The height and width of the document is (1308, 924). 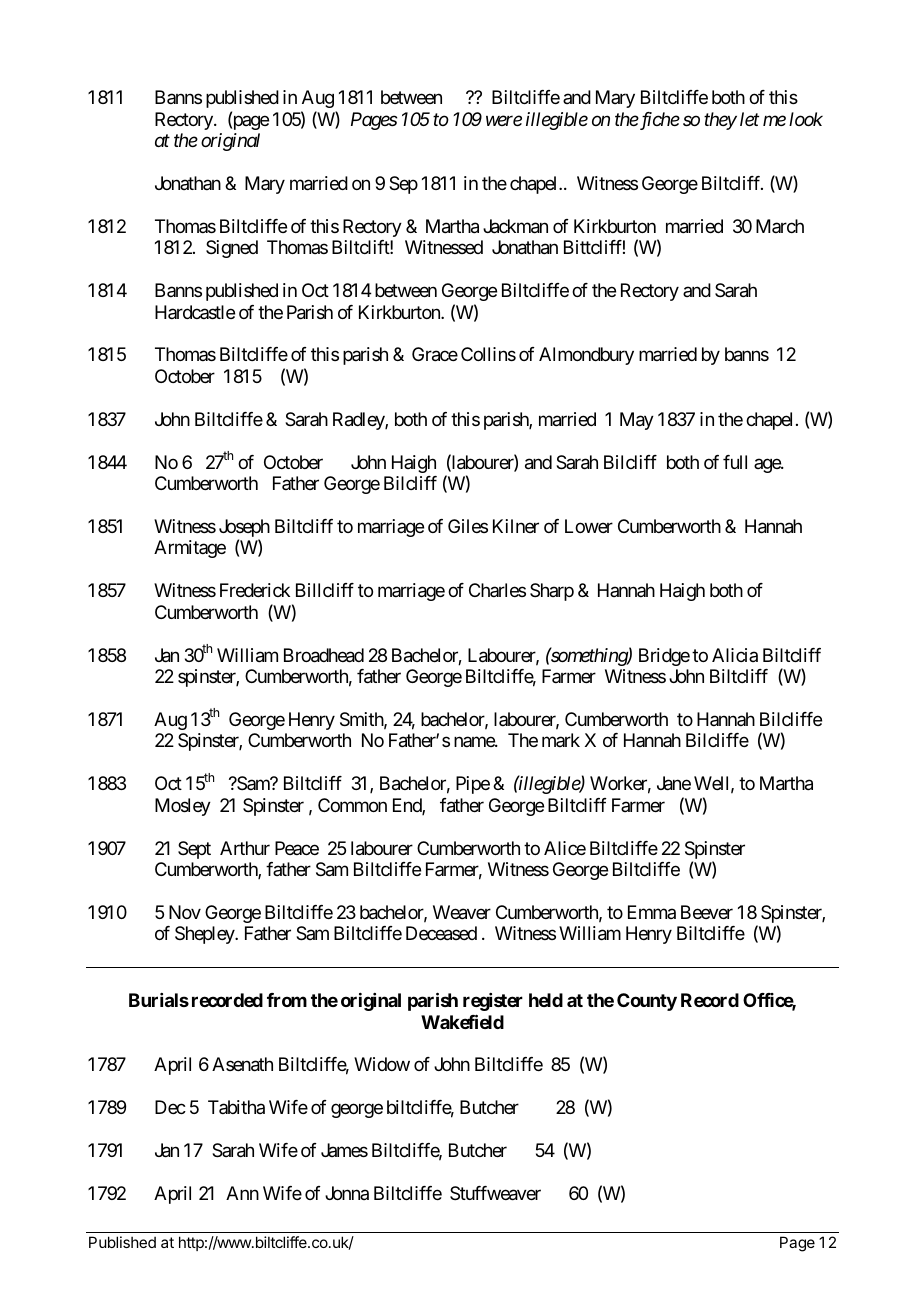 I want to click on Joseph, so click(x=244, y=529).
